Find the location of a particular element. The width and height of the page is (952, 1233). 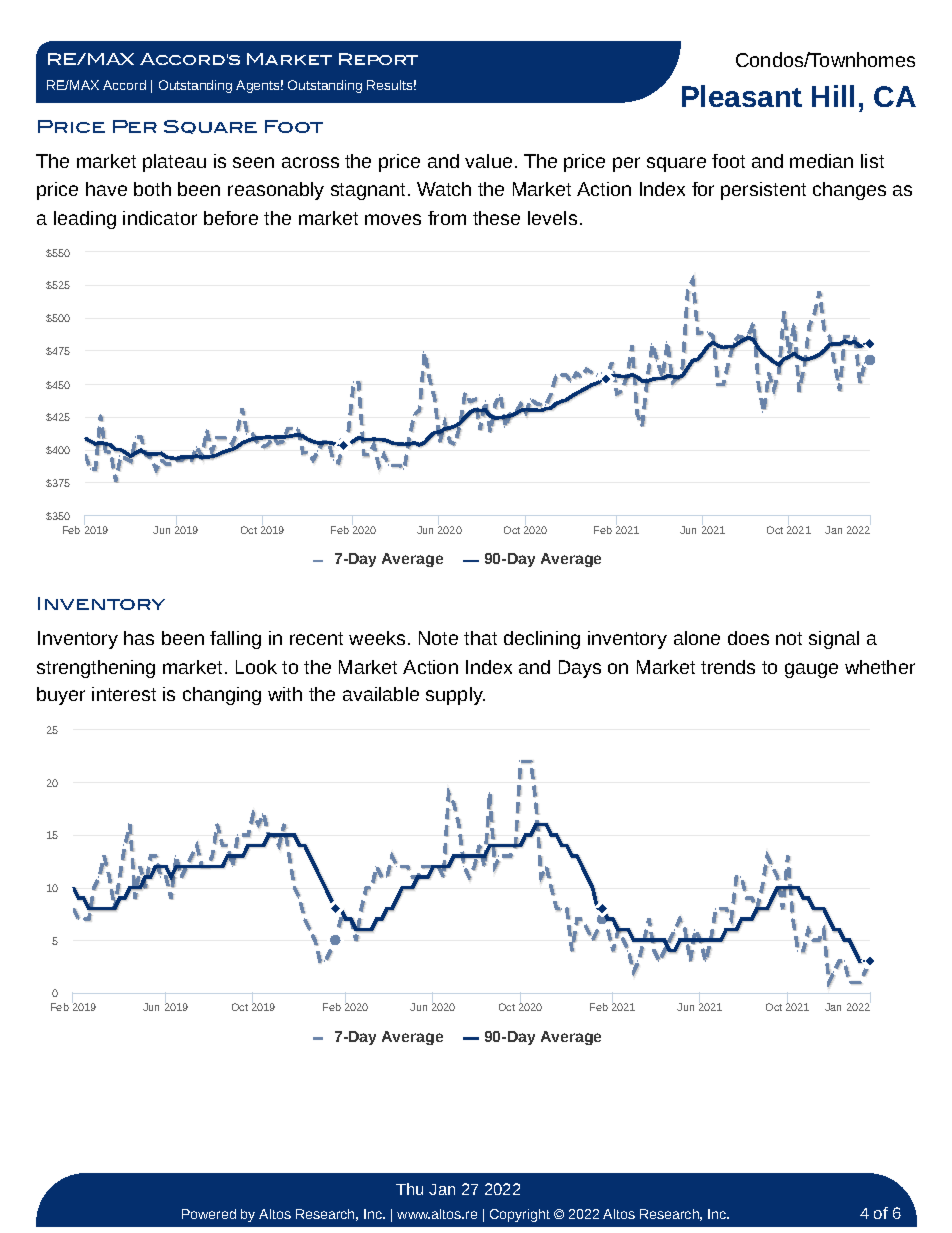

has is located at coordinates (139, 638).
